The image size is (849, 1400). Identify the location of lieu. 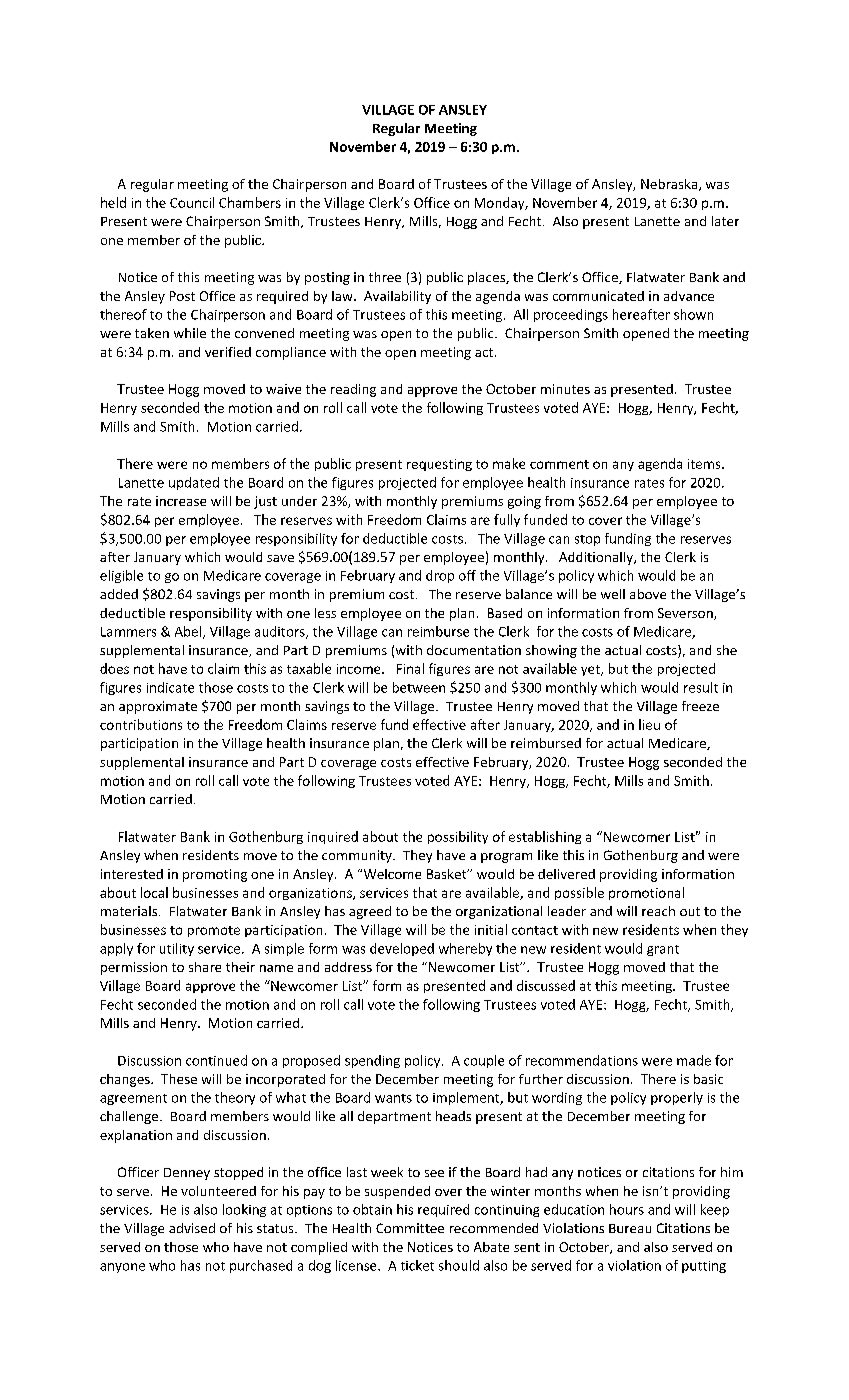
(649, 724).
